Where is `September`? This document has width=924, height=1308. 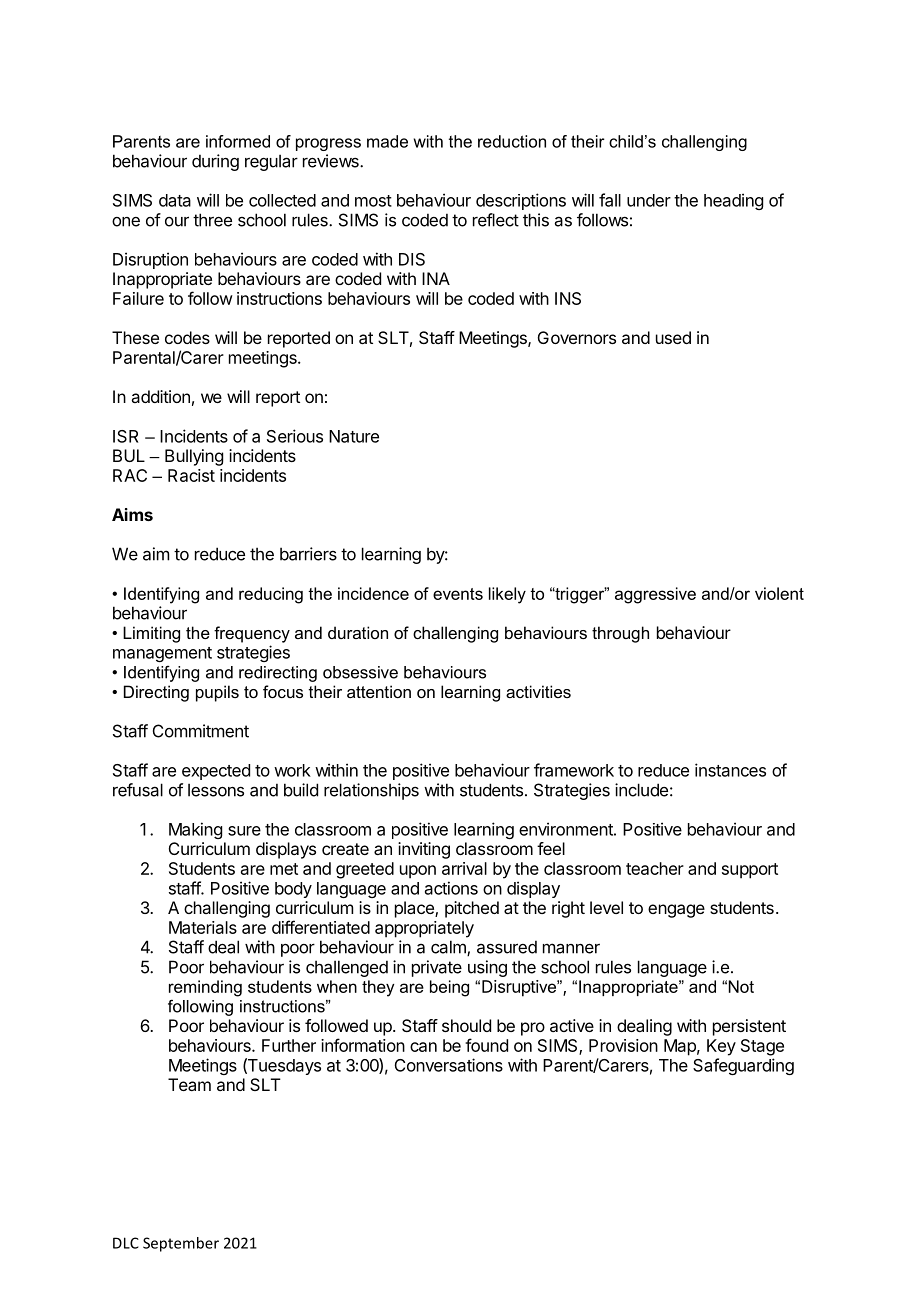
September is located at coordinates (181, 1244).
